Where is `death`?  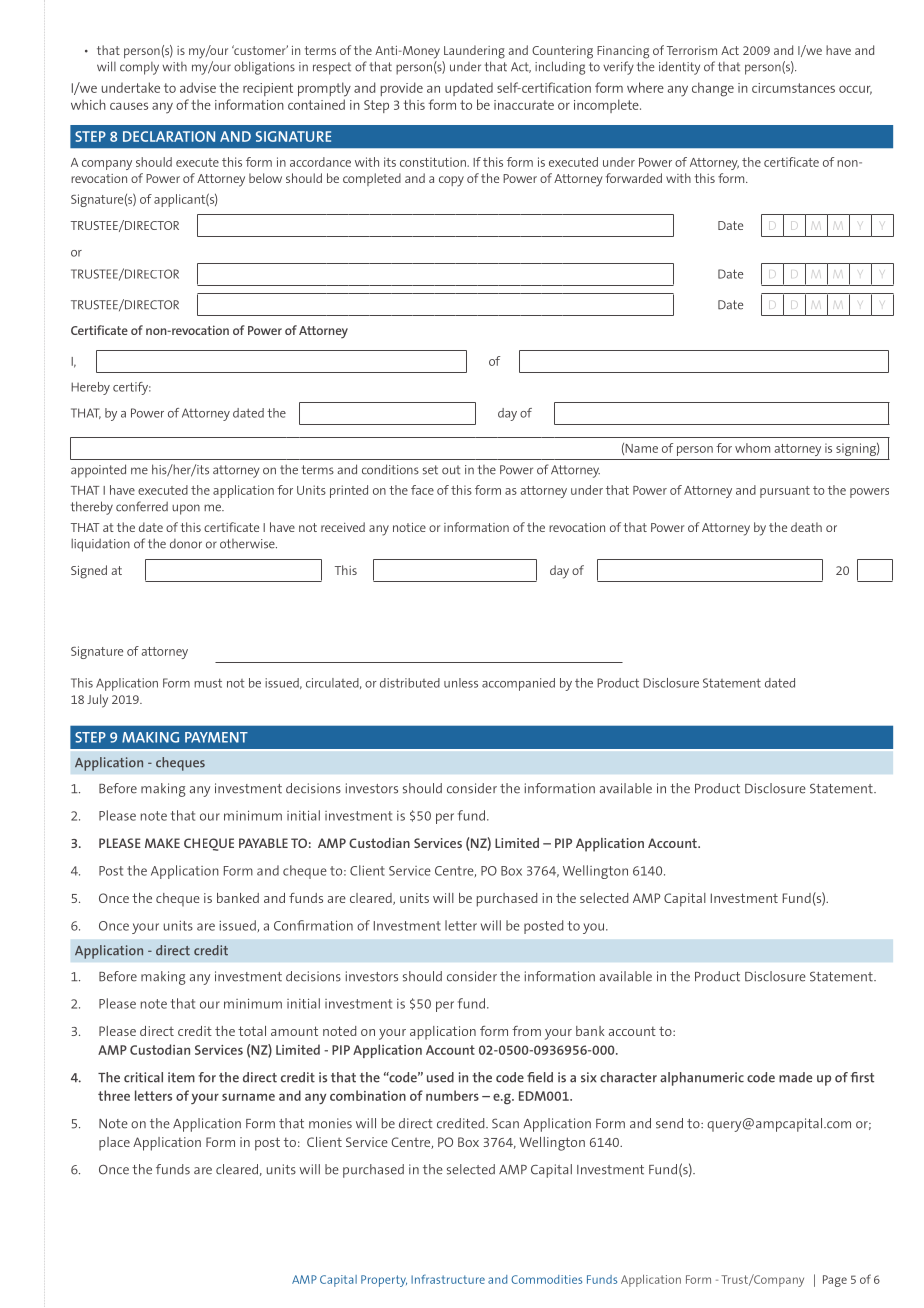
death is located at coordinates (806, 527).
